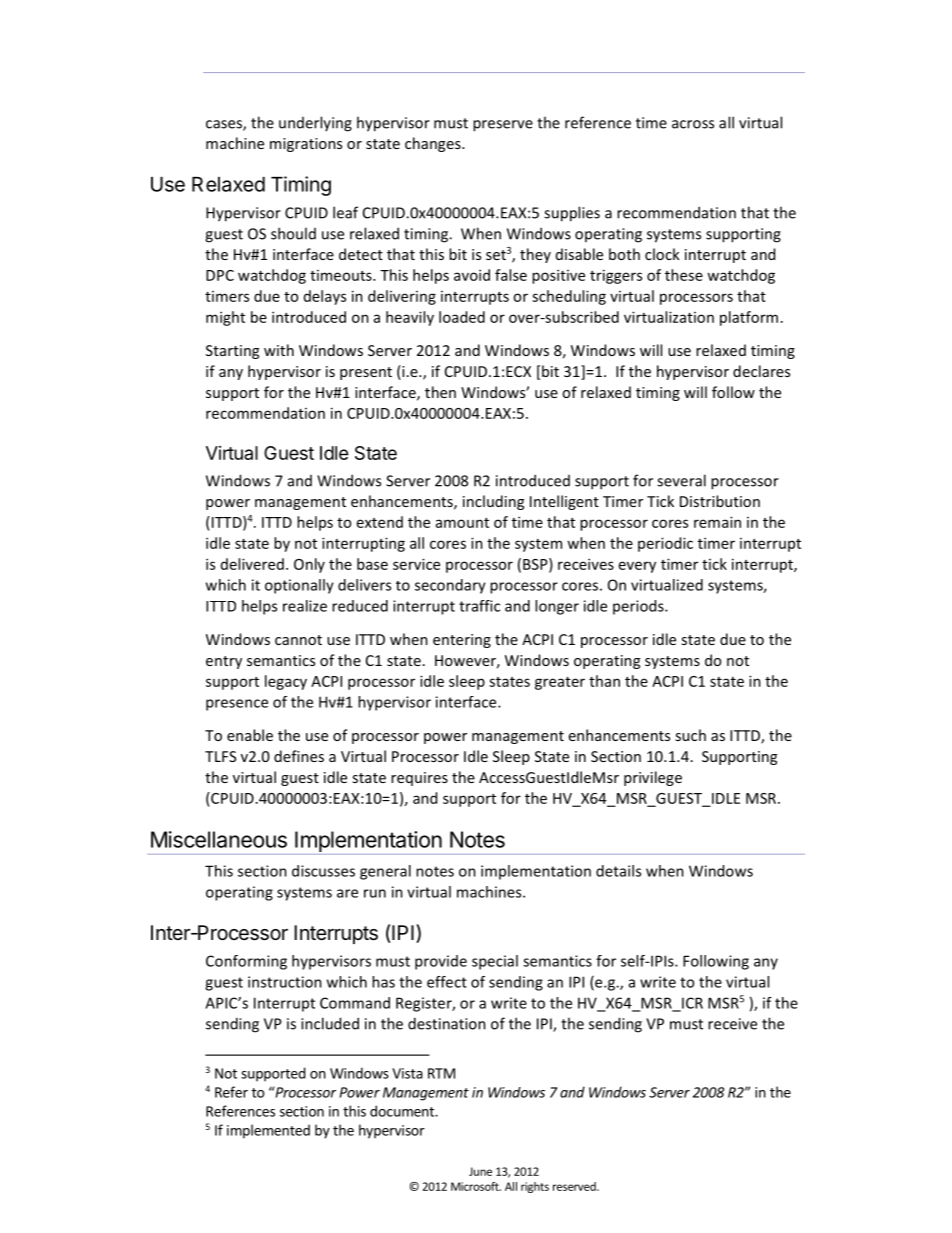  What do you see at coordinates (306, 145) in the screenshot?
I see `migrations` at bounding box center [306, 145].
